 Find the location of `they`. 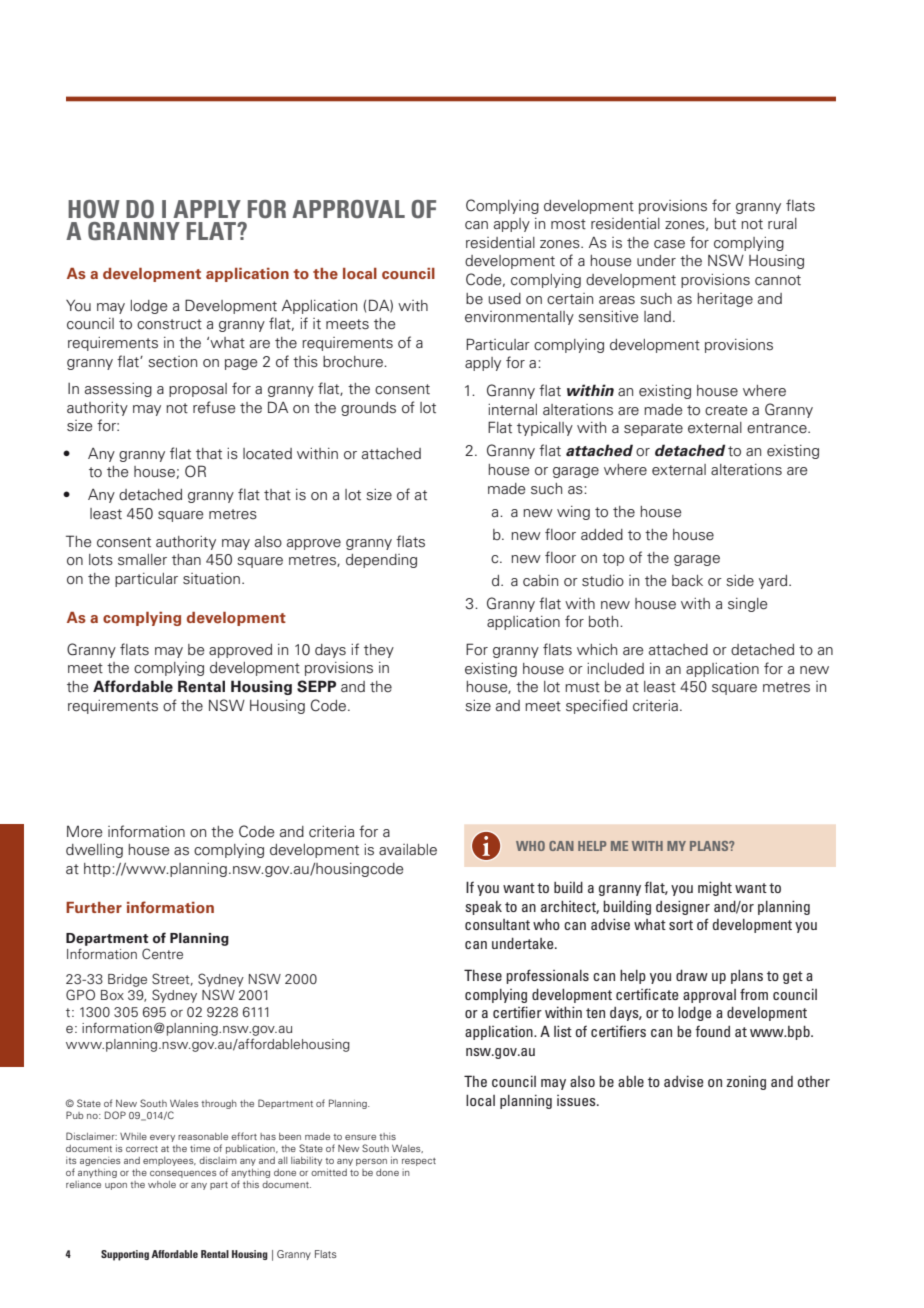

they is located at coordinates (379, 651).
